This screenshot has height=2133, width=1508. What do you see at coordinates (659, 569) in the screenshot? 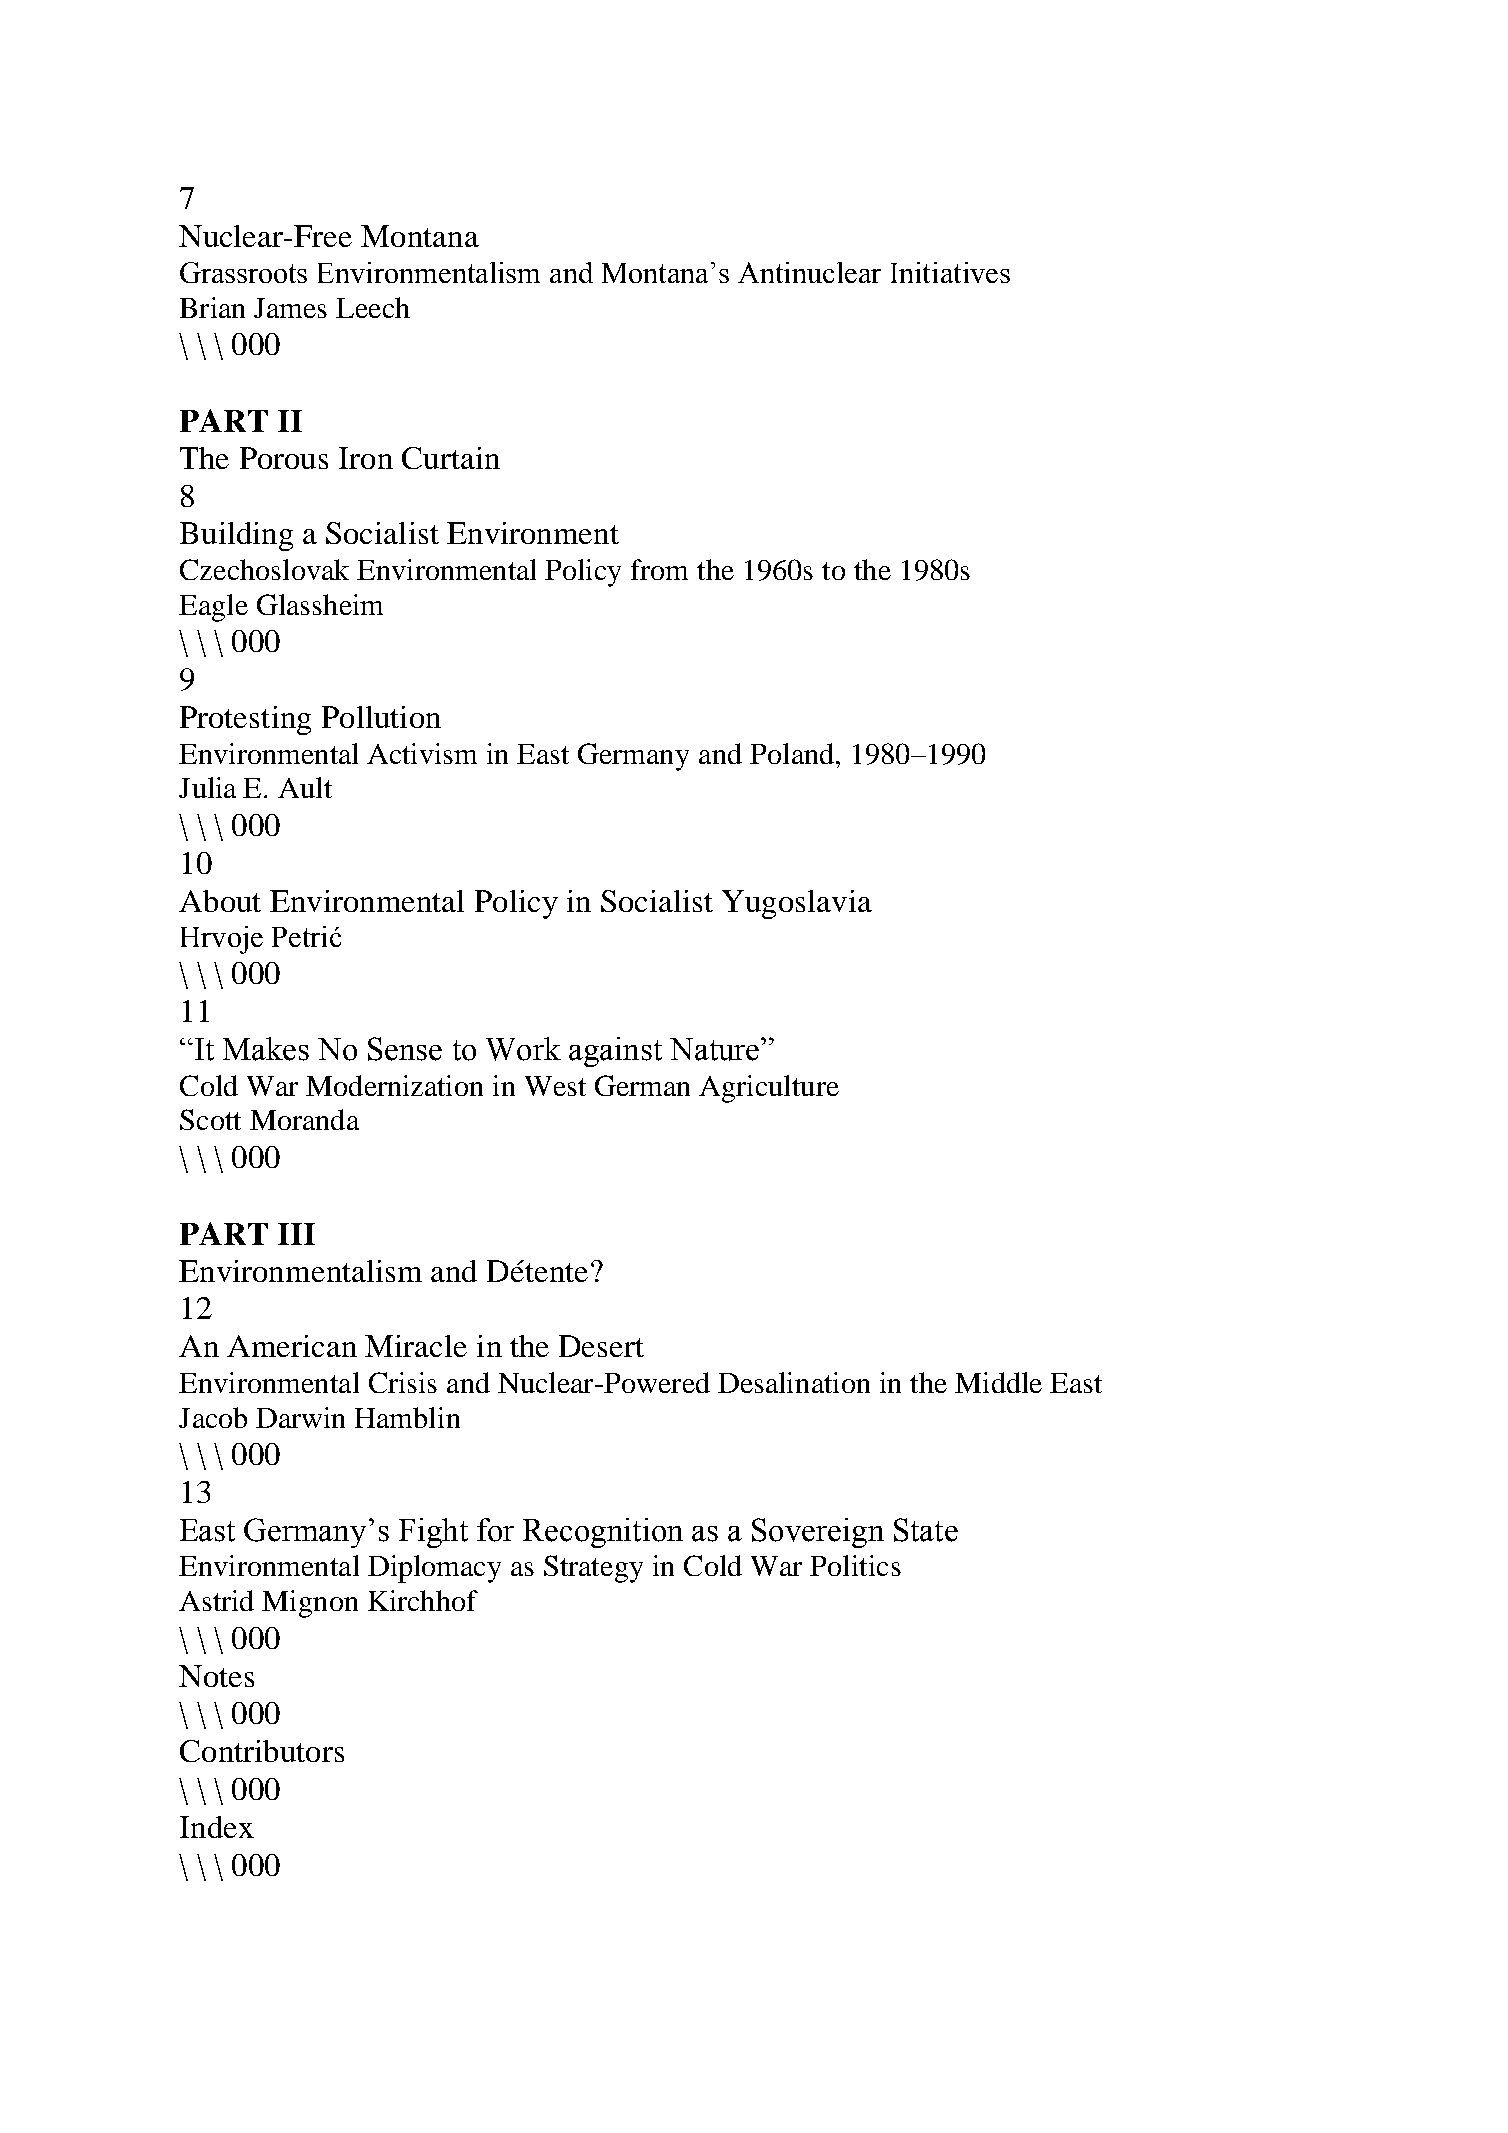
I see `from` at bounding box center [659, 569].
